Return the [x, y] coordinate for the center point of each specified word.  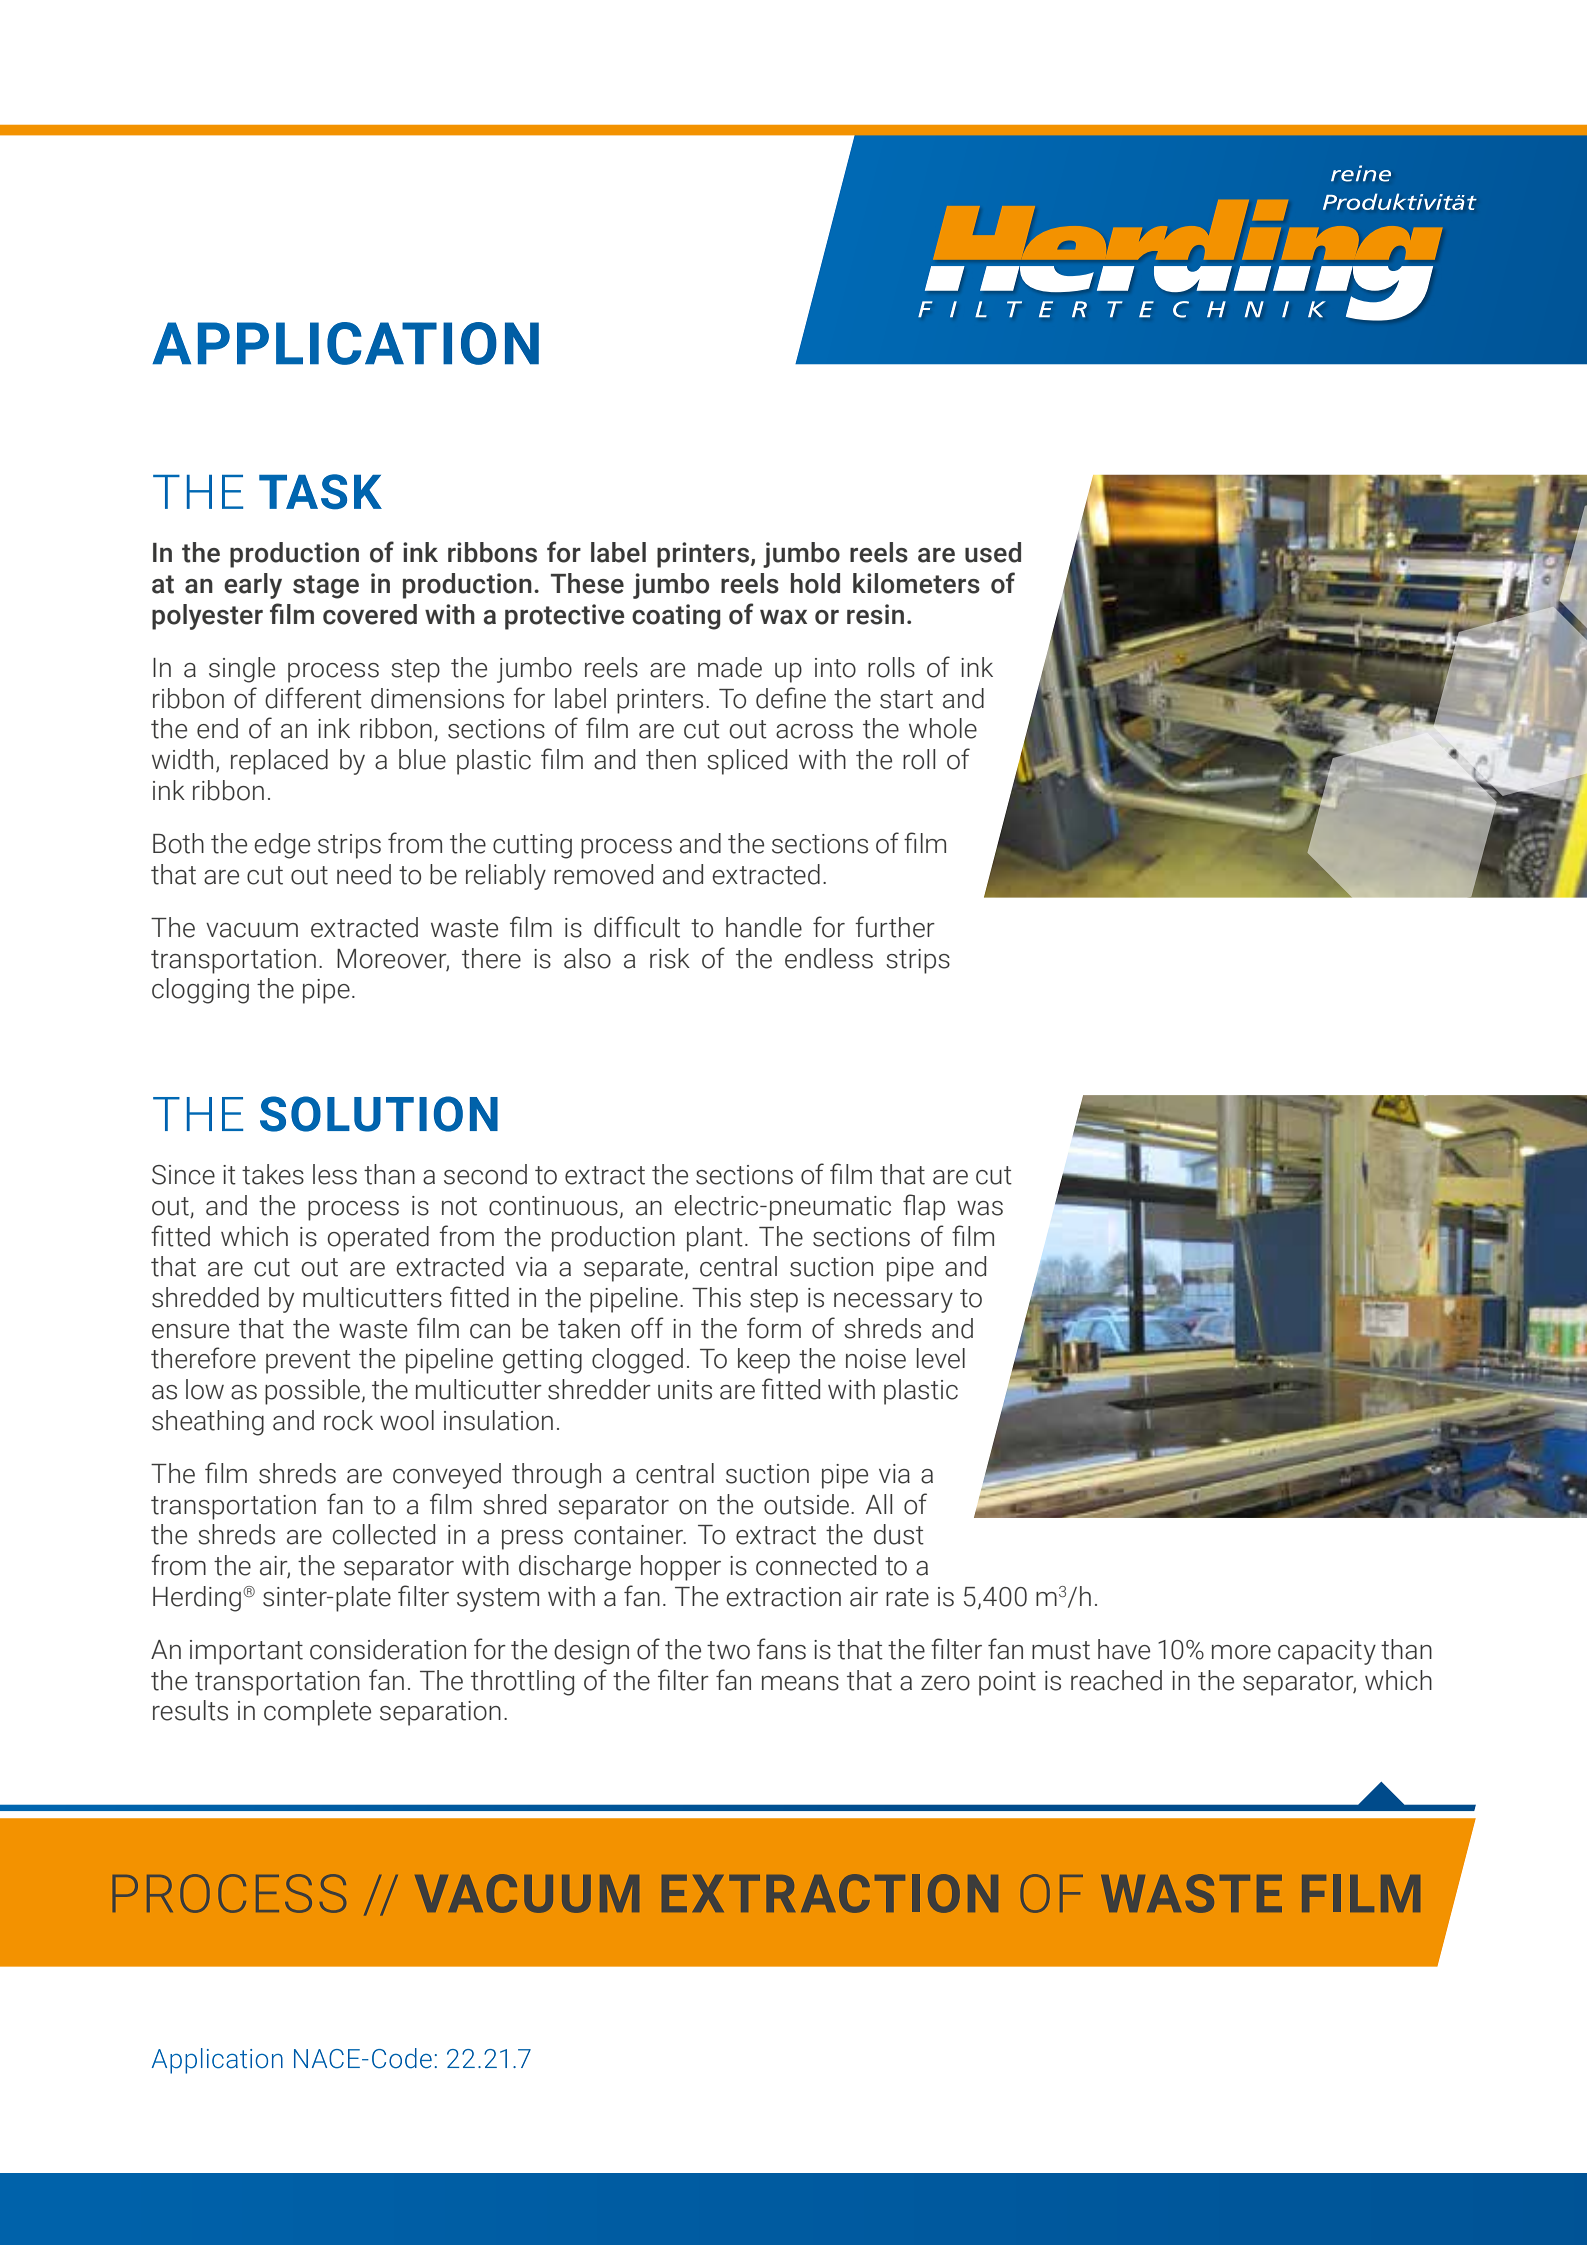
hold [815, 583]
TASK [320, 492]
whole [943, 728]
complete [317, 1713]
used [993, 552]
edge [282, 846]
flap [924, 1207]
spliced [747, 762]
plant [715, 1239]
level [941, 1358]
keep [764, 1361]
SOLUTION [379, 1114]
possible [312, 1392]
